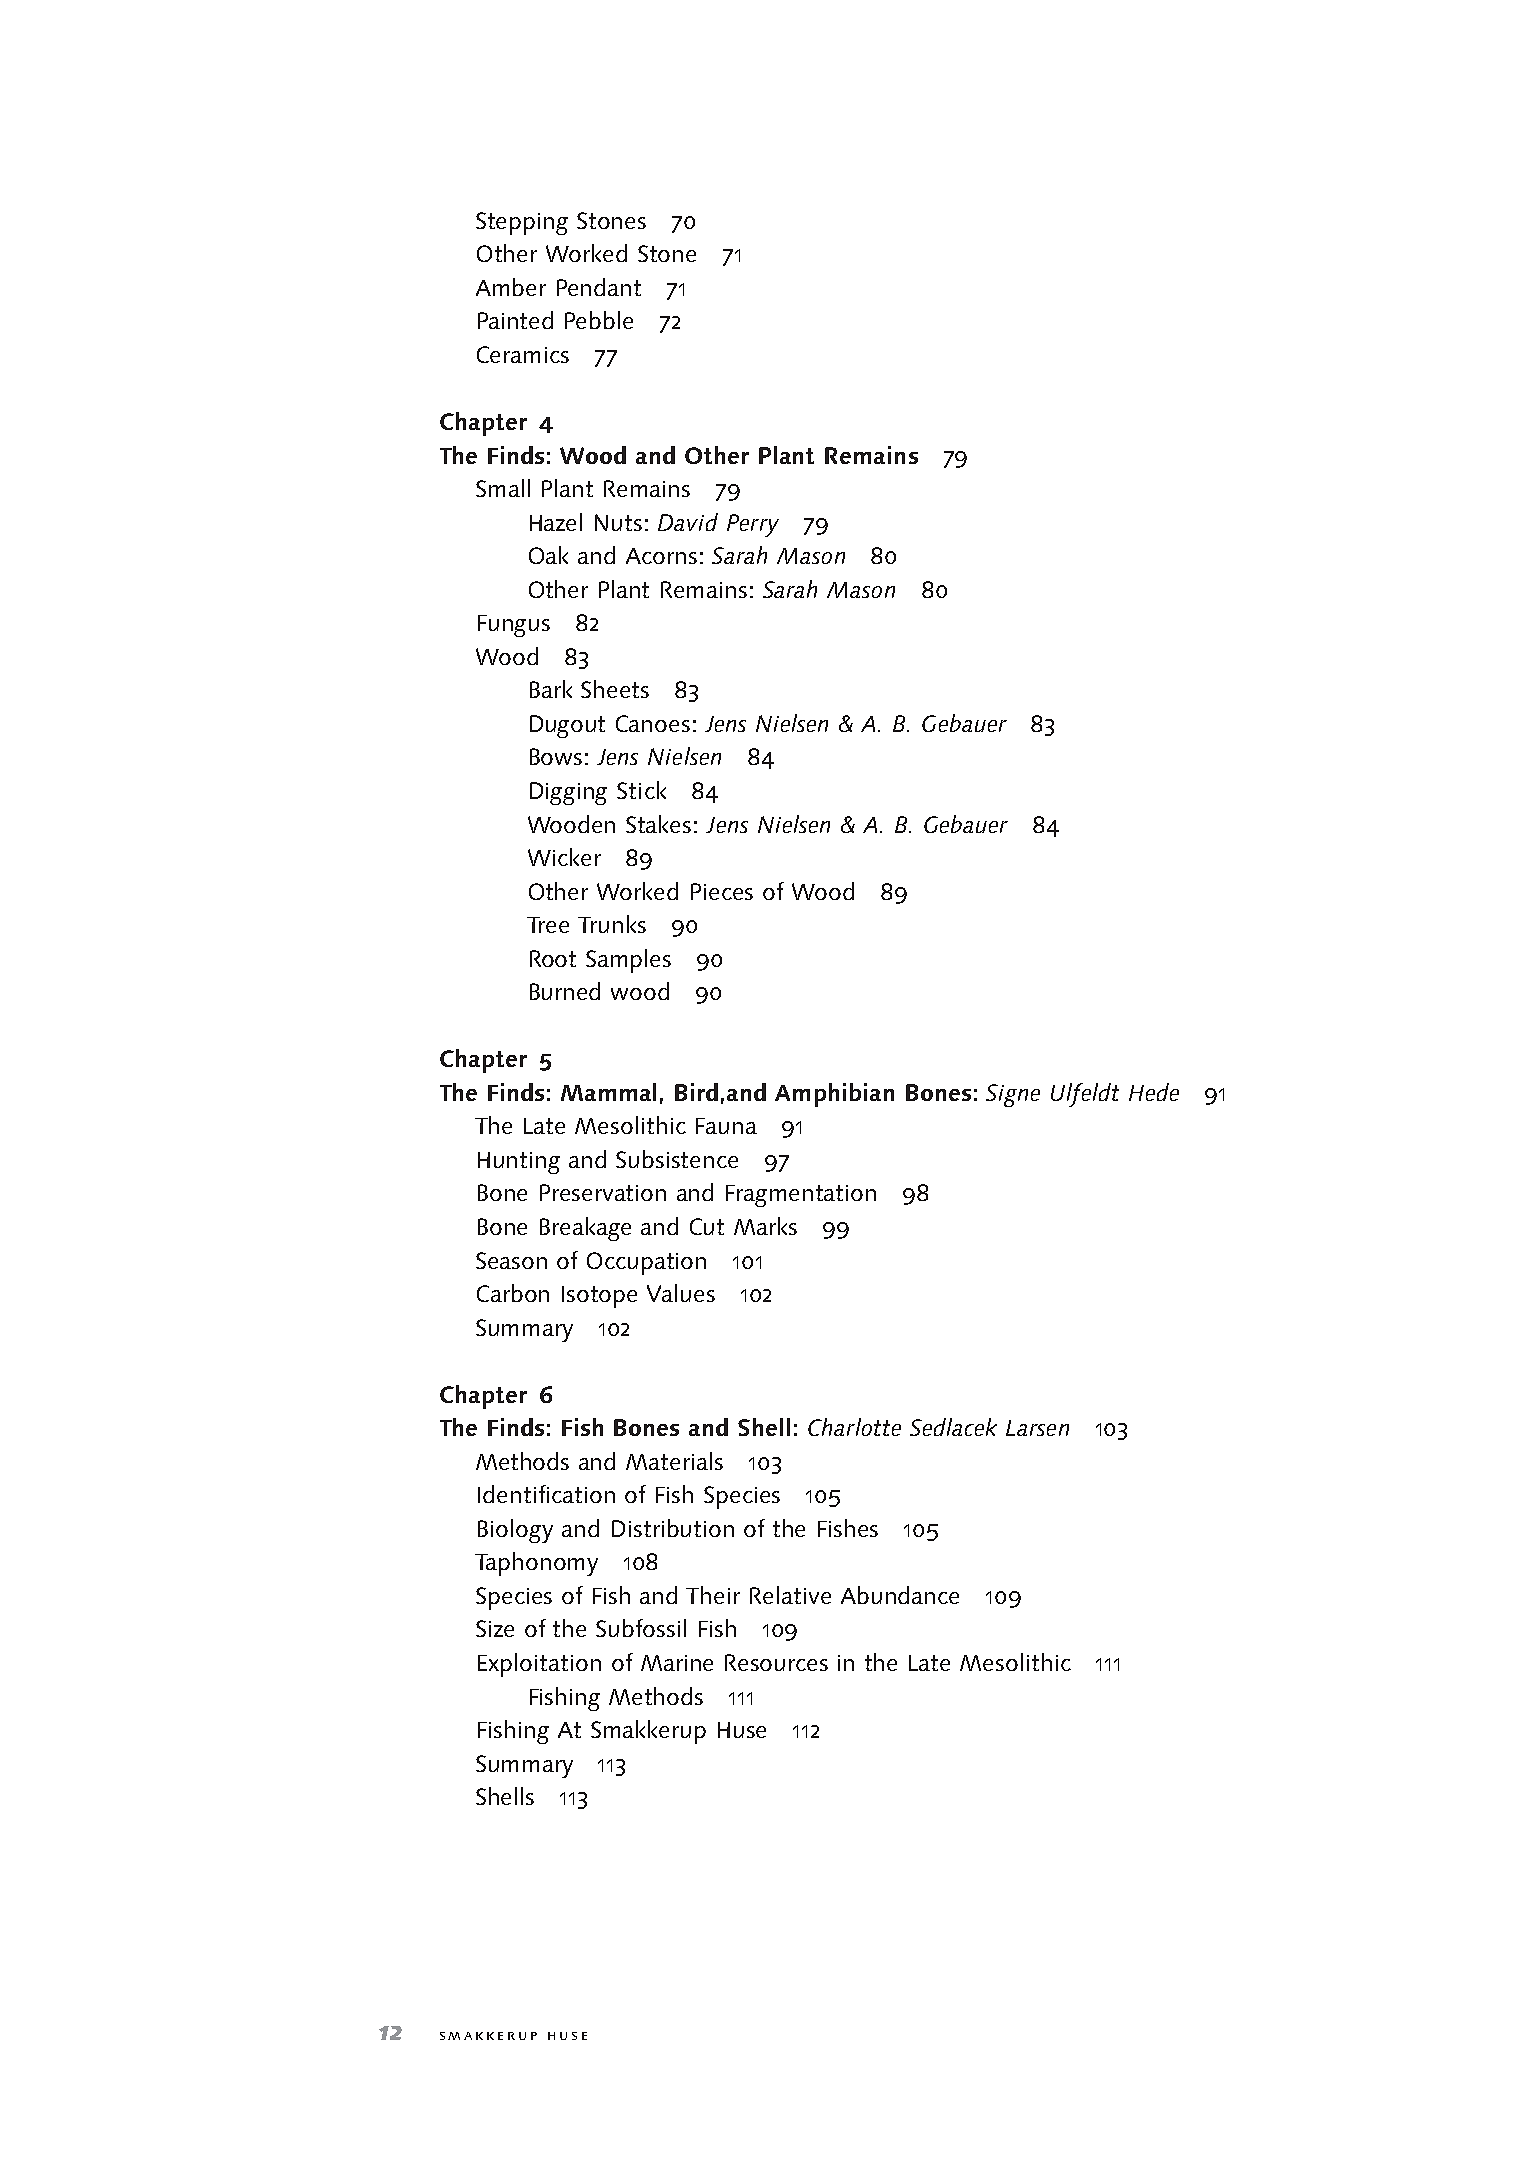 This document has width=1536, height=2172. Describe the element at coordinates (599, 287) in the document. I see `Pendant` at that location.
